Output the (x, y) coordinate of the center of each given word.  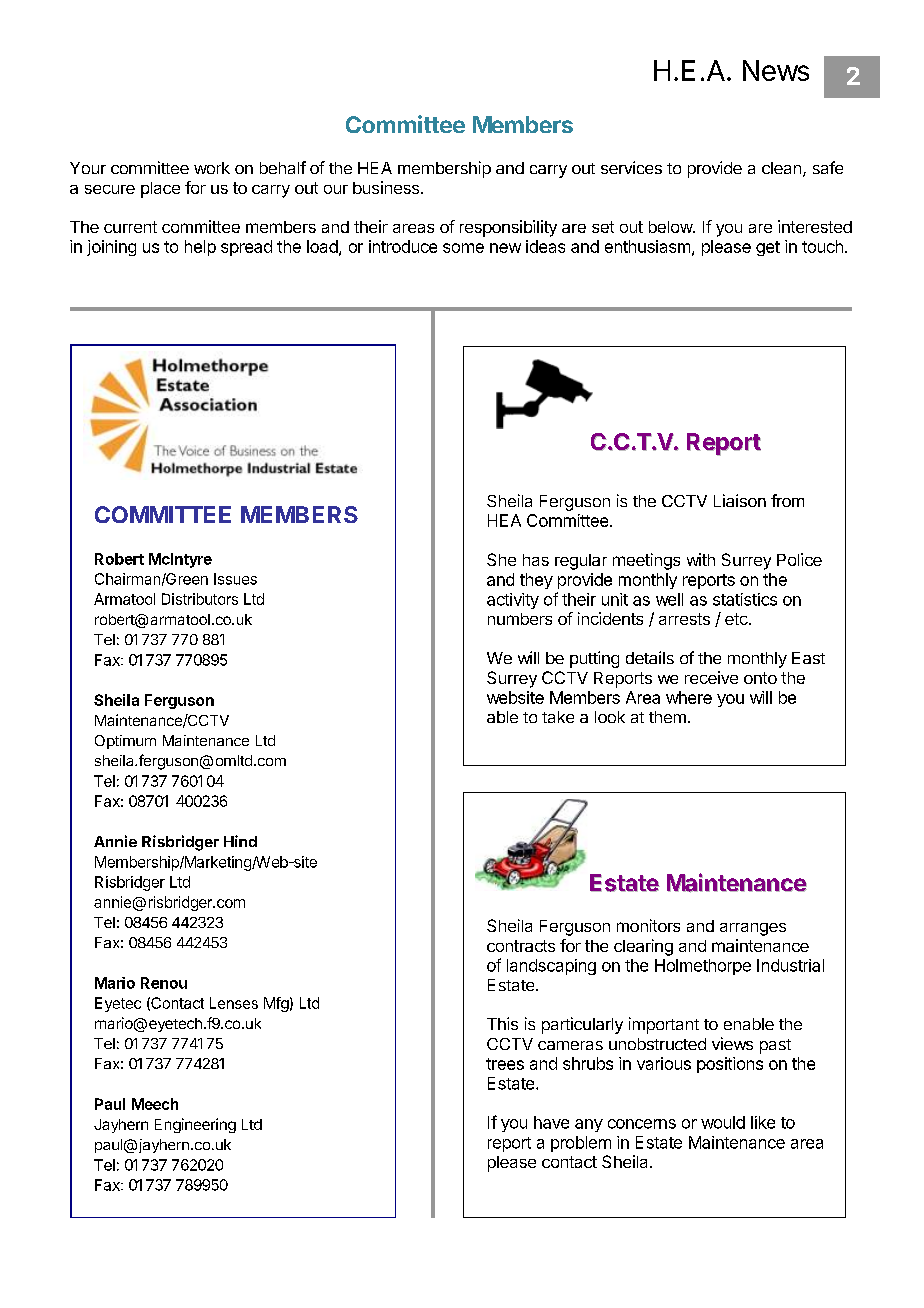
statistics (745, 599)
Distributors (200, 599)
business (386, 187)
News (776, 70)
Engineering (195, 1125)
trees (505, 1064)
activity (513, 601)
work (212, 168)
